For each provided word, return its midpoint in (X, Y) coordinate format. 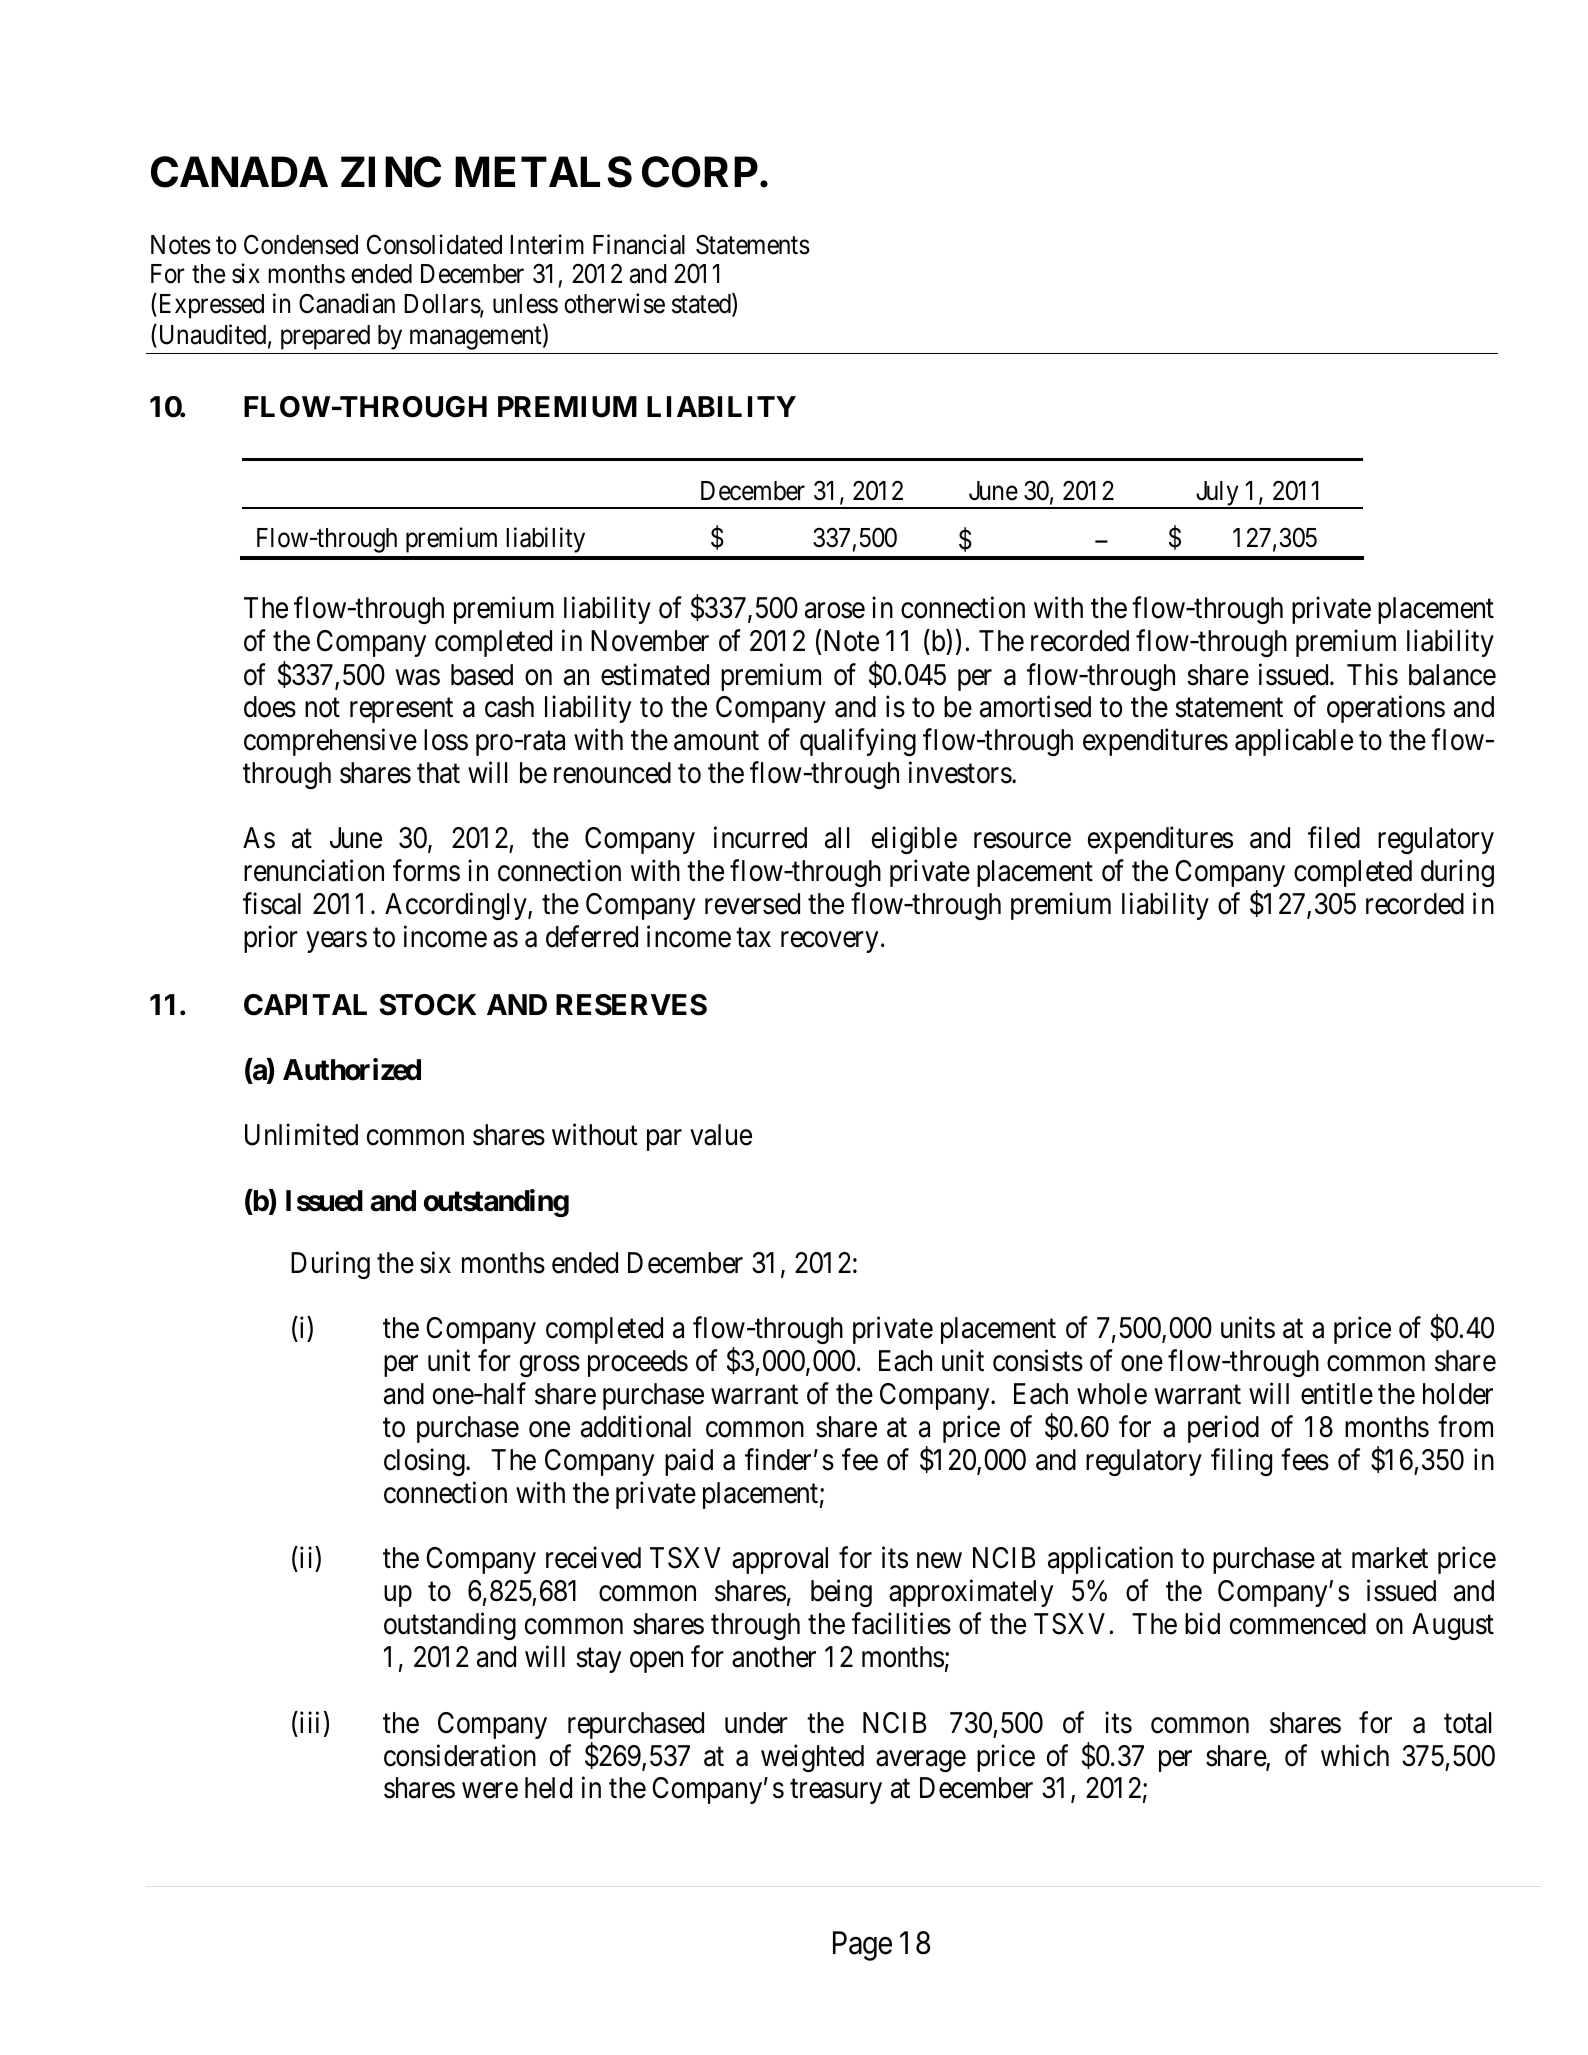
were (490, 1791)
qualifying (858, 742)
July (1217, 494)
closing (425, 1462)
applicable (1294, 742)
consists (1038, 1361)
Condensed (301, 244)
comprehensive (330, 742)
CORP (700, 172)
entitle (1337, 1394)
